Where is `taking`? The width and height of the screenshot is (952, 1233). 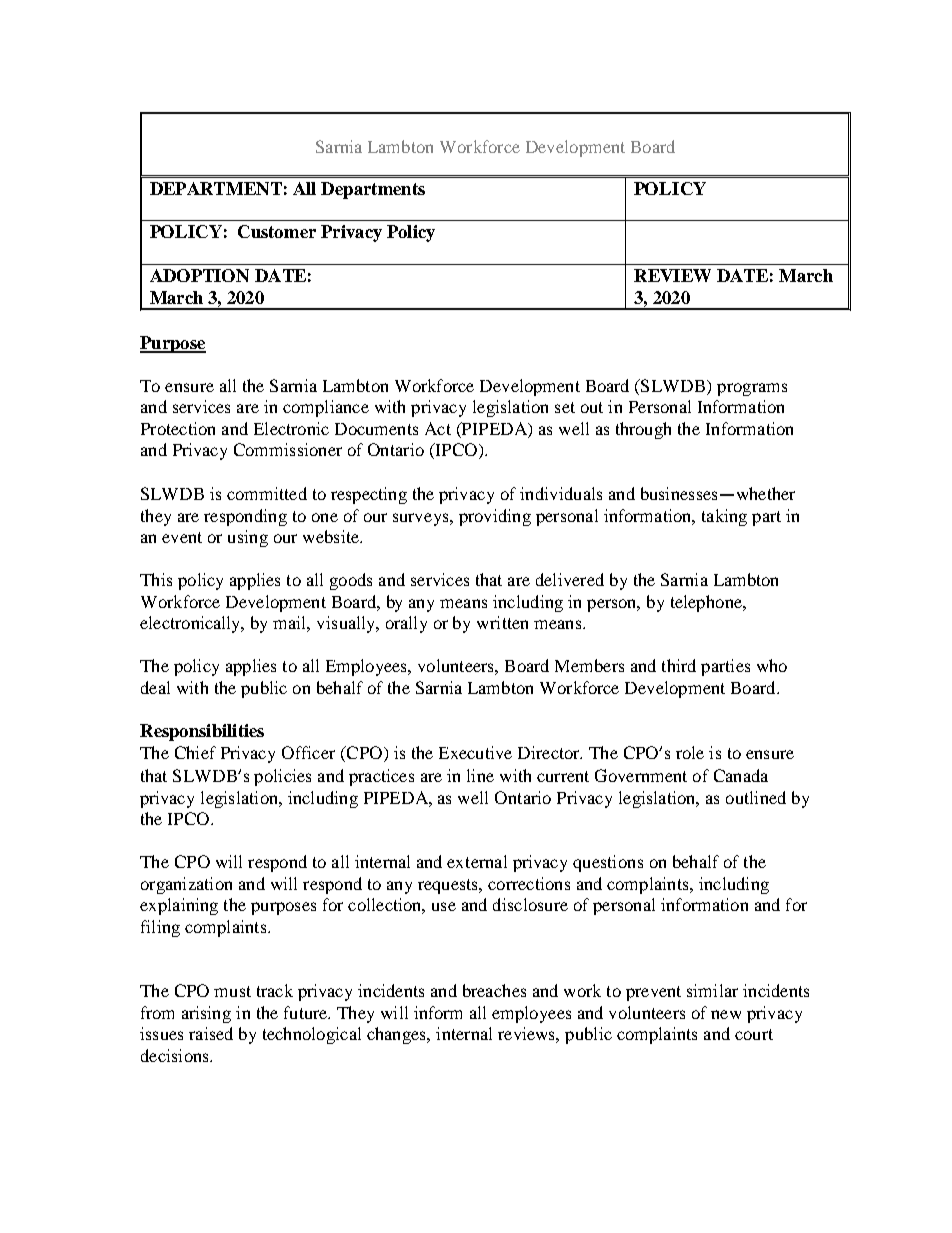 taking is located at coordinates (724, 517).
